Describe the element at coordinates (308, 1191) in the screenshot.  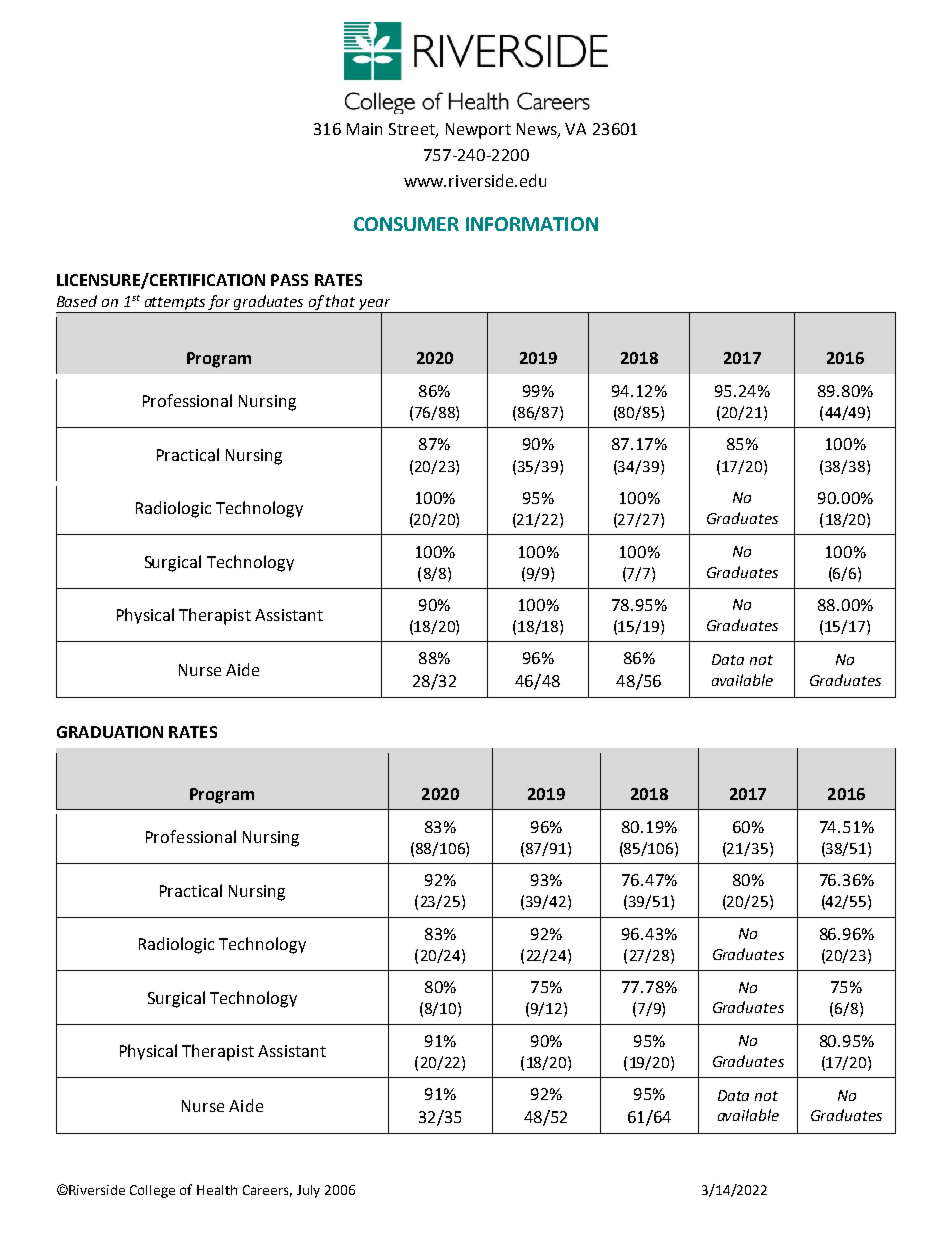
I see `July` at that location.
